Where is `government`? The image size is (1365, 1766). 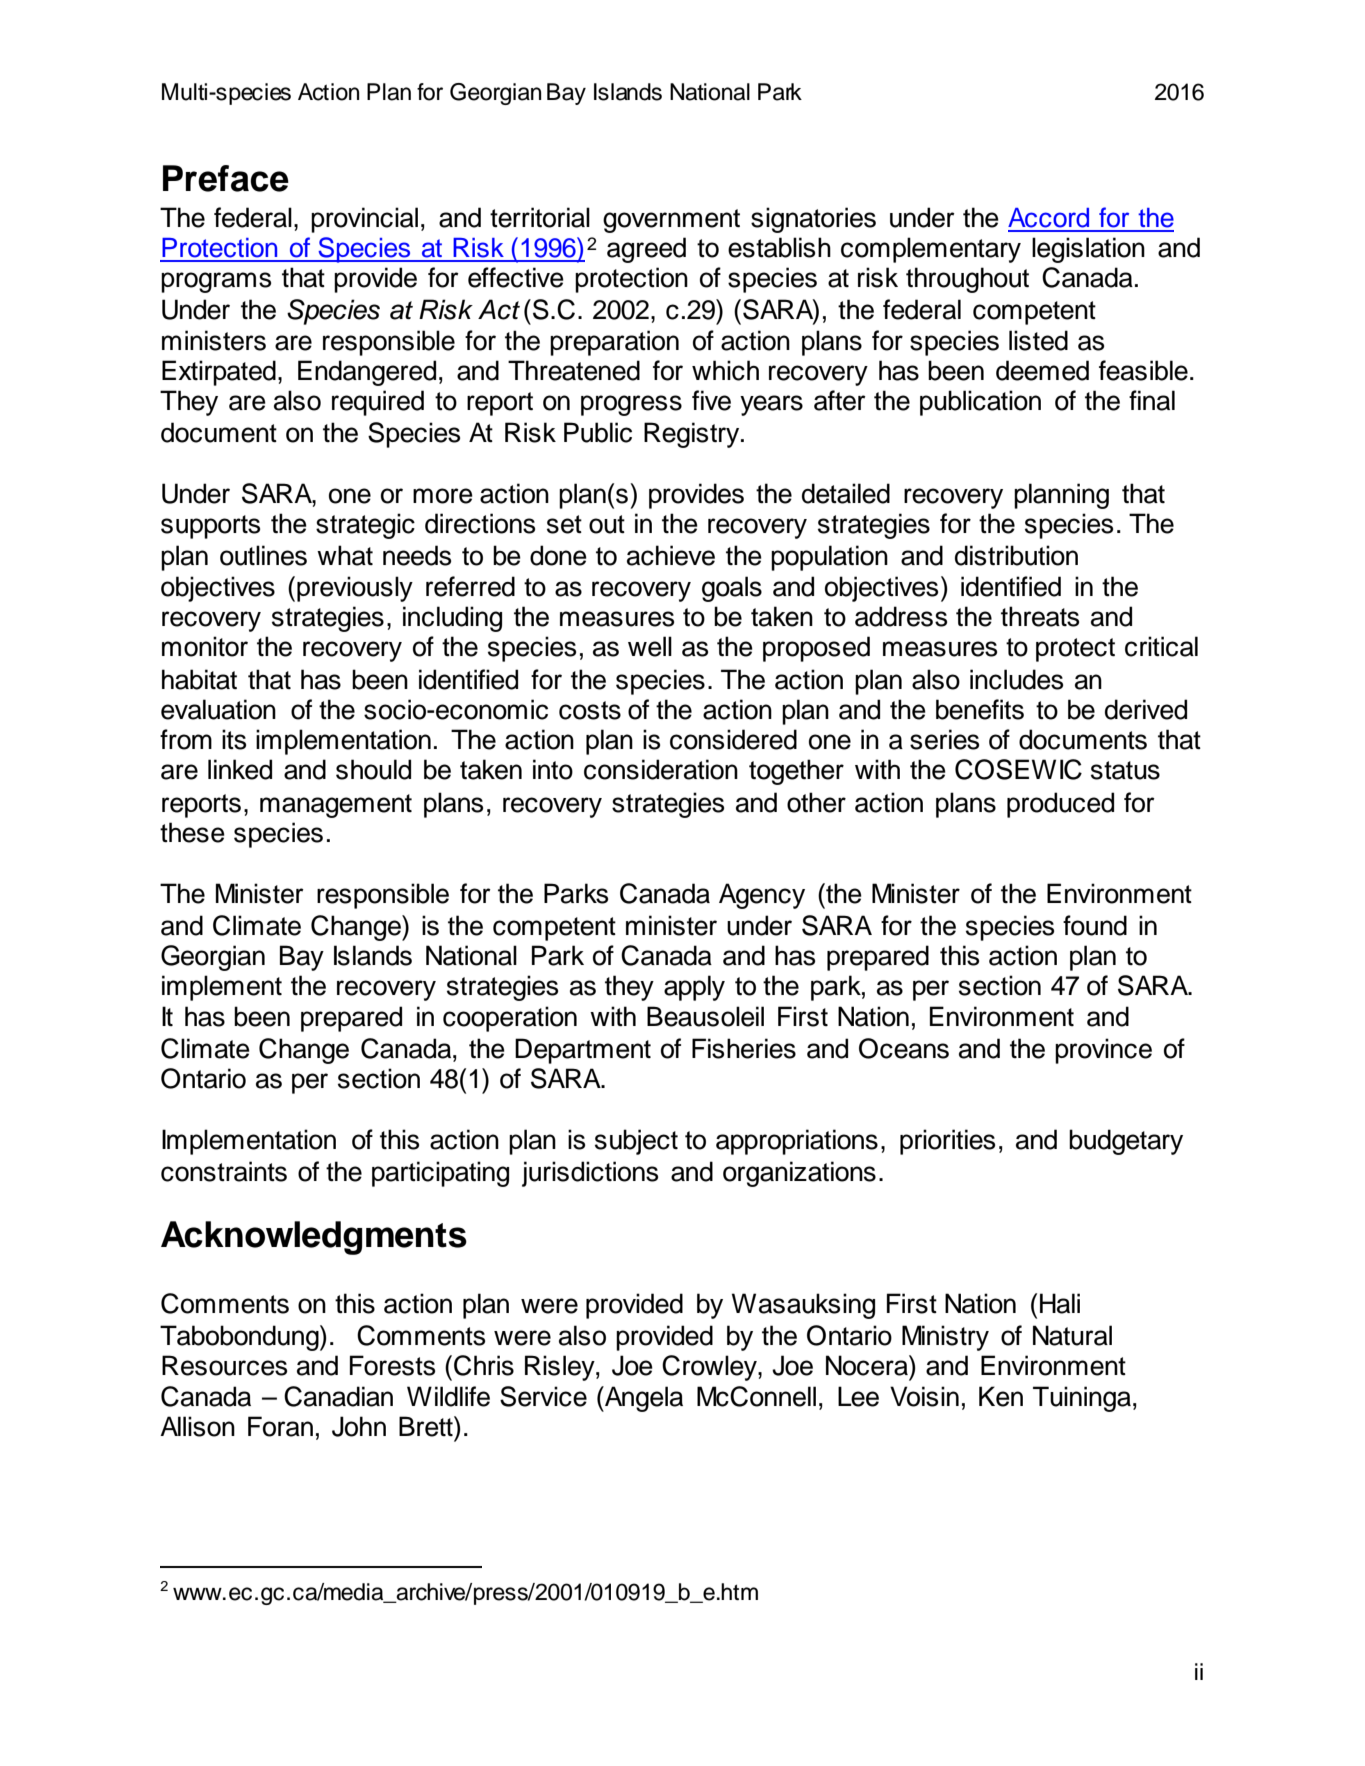 government is located at coordinates (671, 221).
